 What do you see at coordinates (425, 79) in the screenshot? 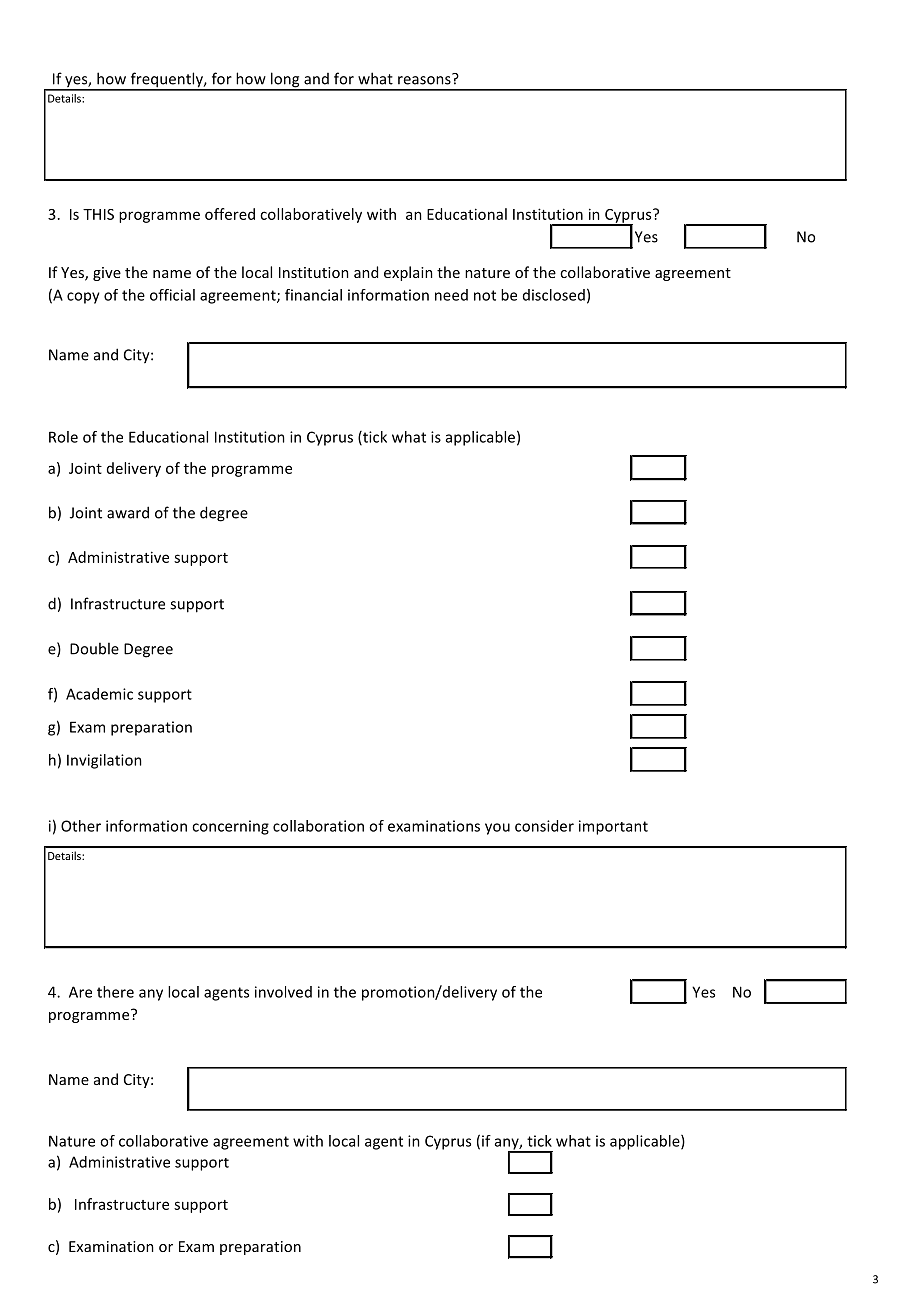
I see `reasons` at bounding box center [425, 79].
